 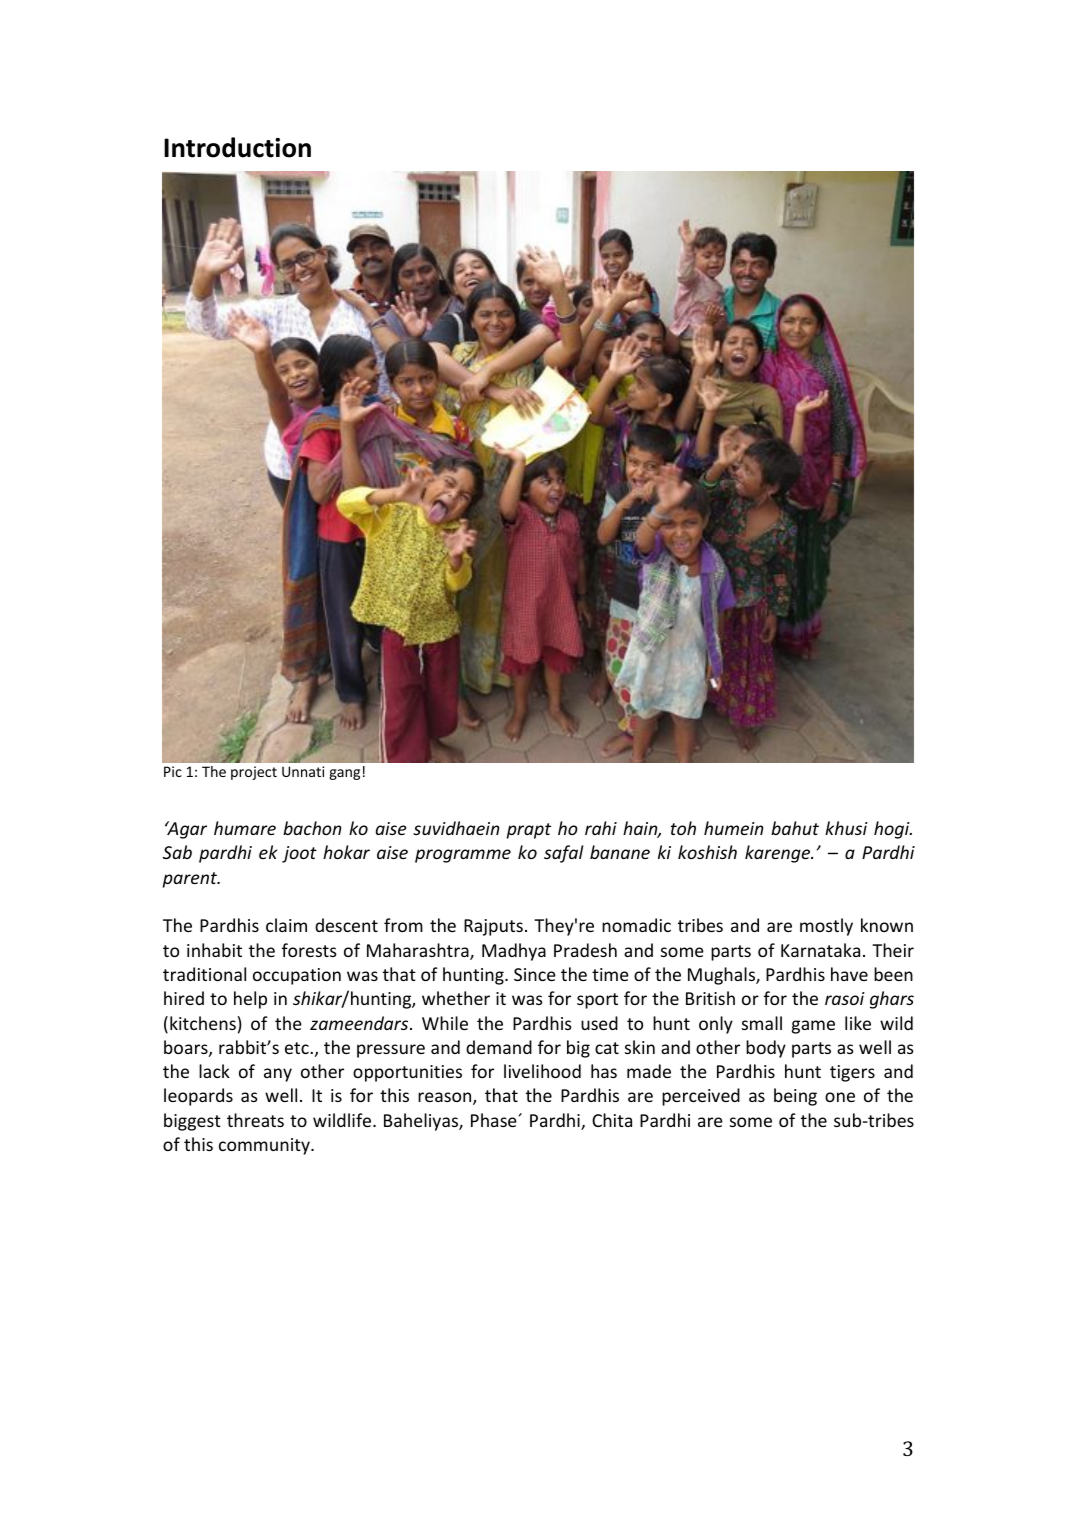 What do you see at coordinates (203, 1023) in the page?
I see `kitchens` at bounding box center [203, 1023].
